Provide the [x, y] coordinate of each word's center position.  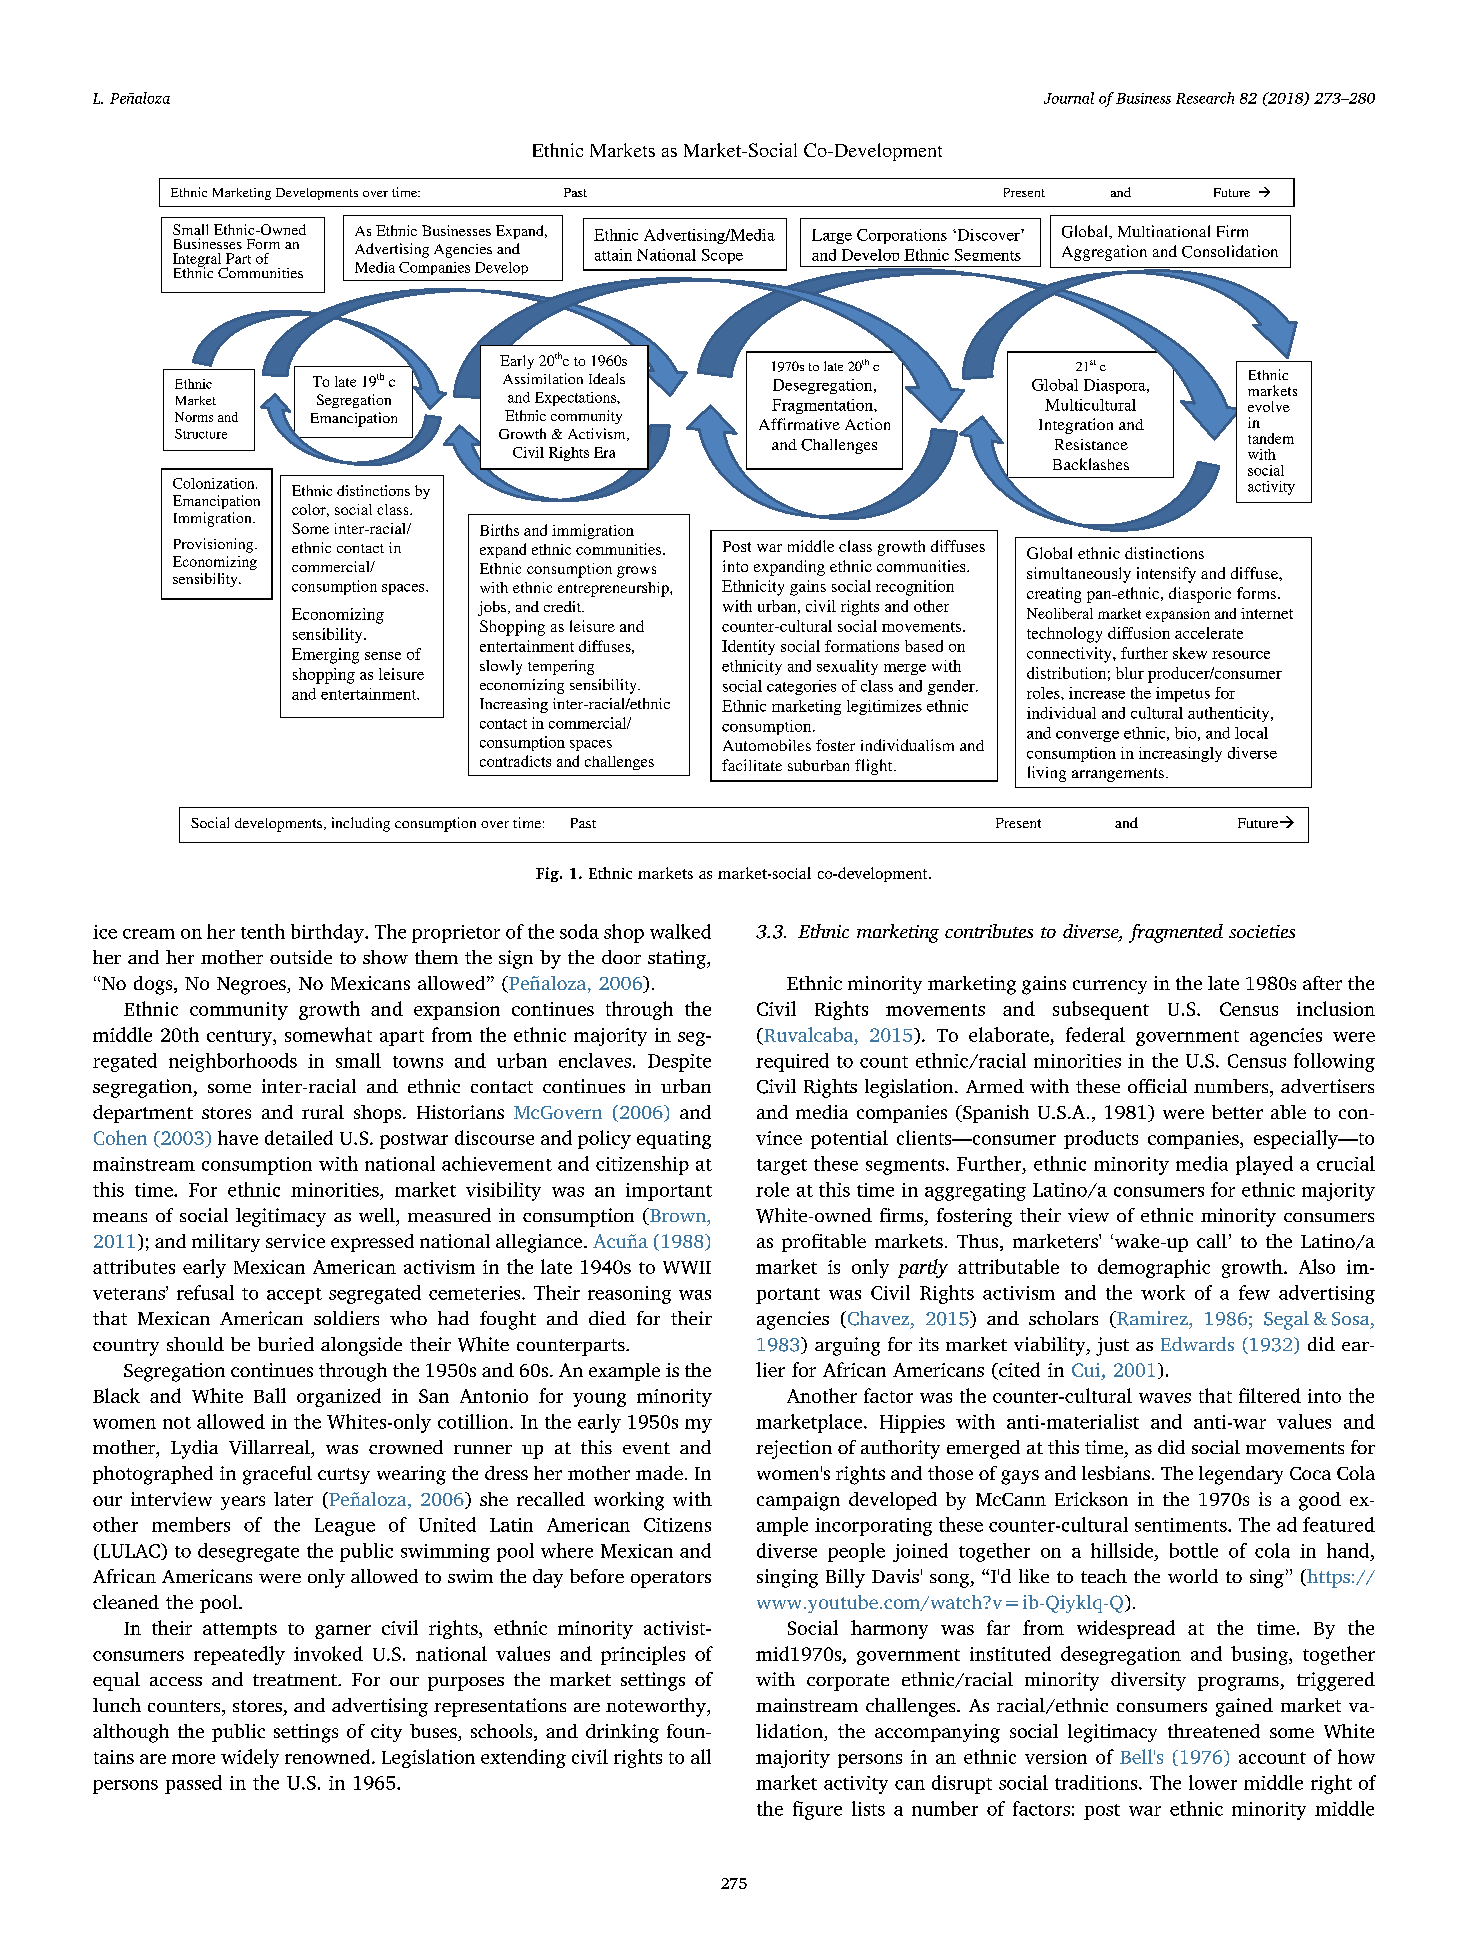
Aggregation [1104, 253]
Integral [198, 261]
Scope [722, 256]
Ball [270, 1395]
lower [1213, 1782]
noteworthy [657, 1707]
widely [250, 1758]
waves [1165, 1398]
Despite [679, 1063]
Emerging [325, 656]
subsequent [1101, 1010]
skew [1190, 653]
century [240, 1038]
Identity [748, 647]
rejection [794, 1449]
